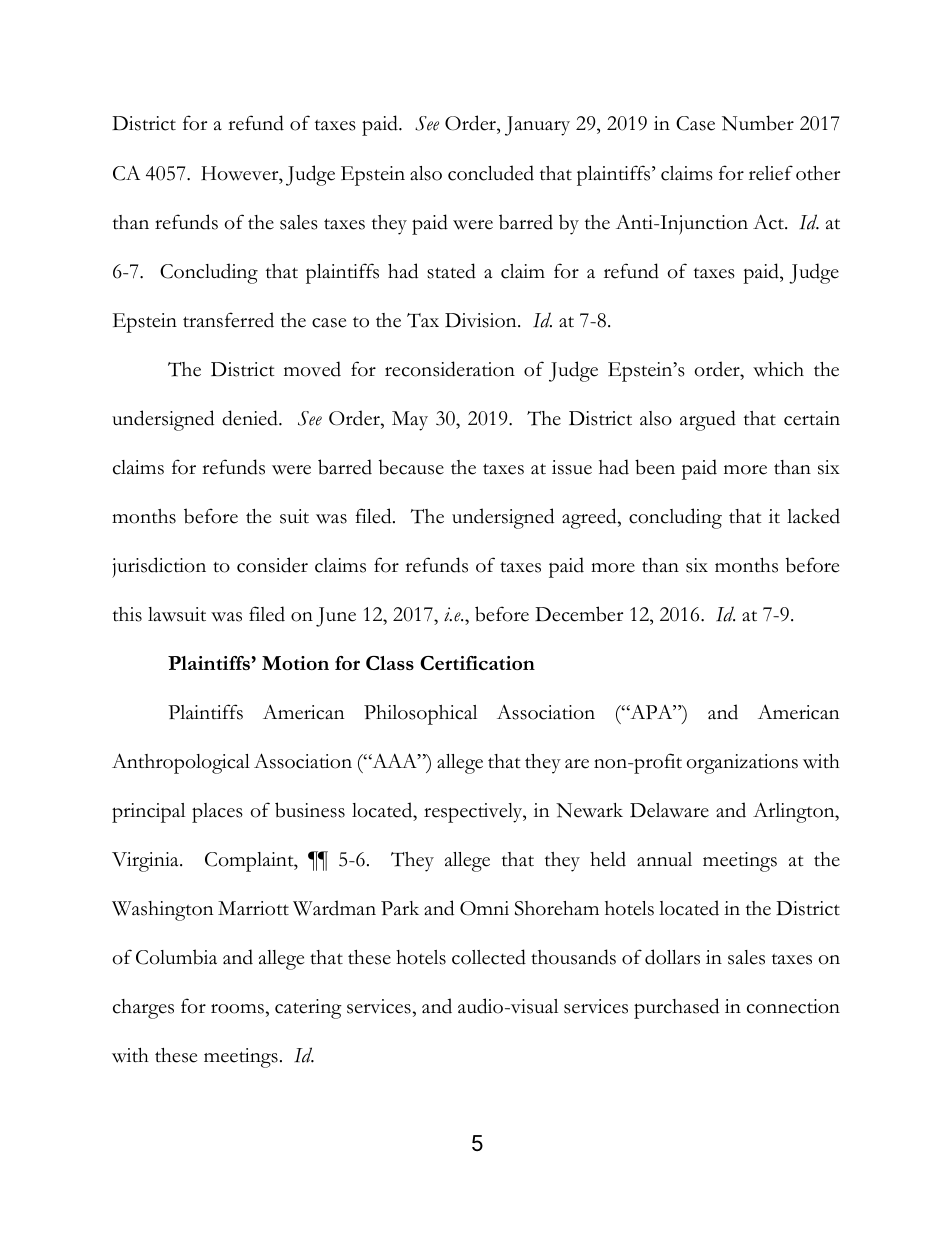  Describe the element at coordinates (251, 418) in the page. I see `denied` at that location.
